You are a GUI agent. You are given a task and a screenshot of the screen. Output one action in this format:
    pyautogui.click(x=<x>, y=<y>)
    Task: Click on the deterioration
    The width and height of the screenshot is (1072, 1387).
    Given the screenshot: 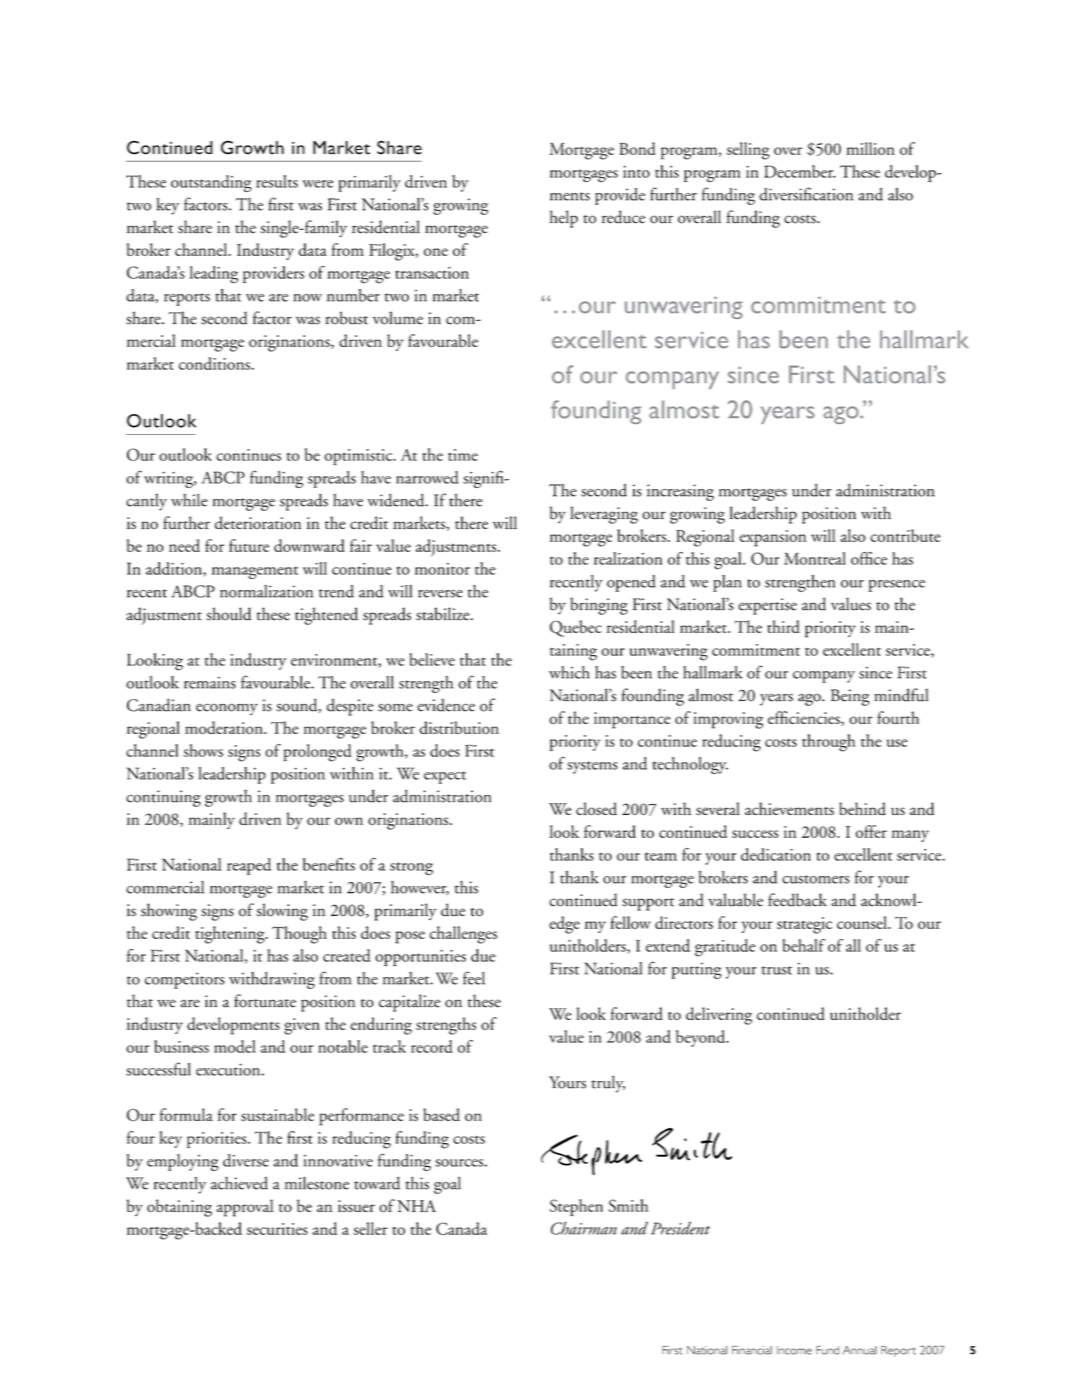 What is the action you would take?
    pyautogui.click(x=258, y=522)
